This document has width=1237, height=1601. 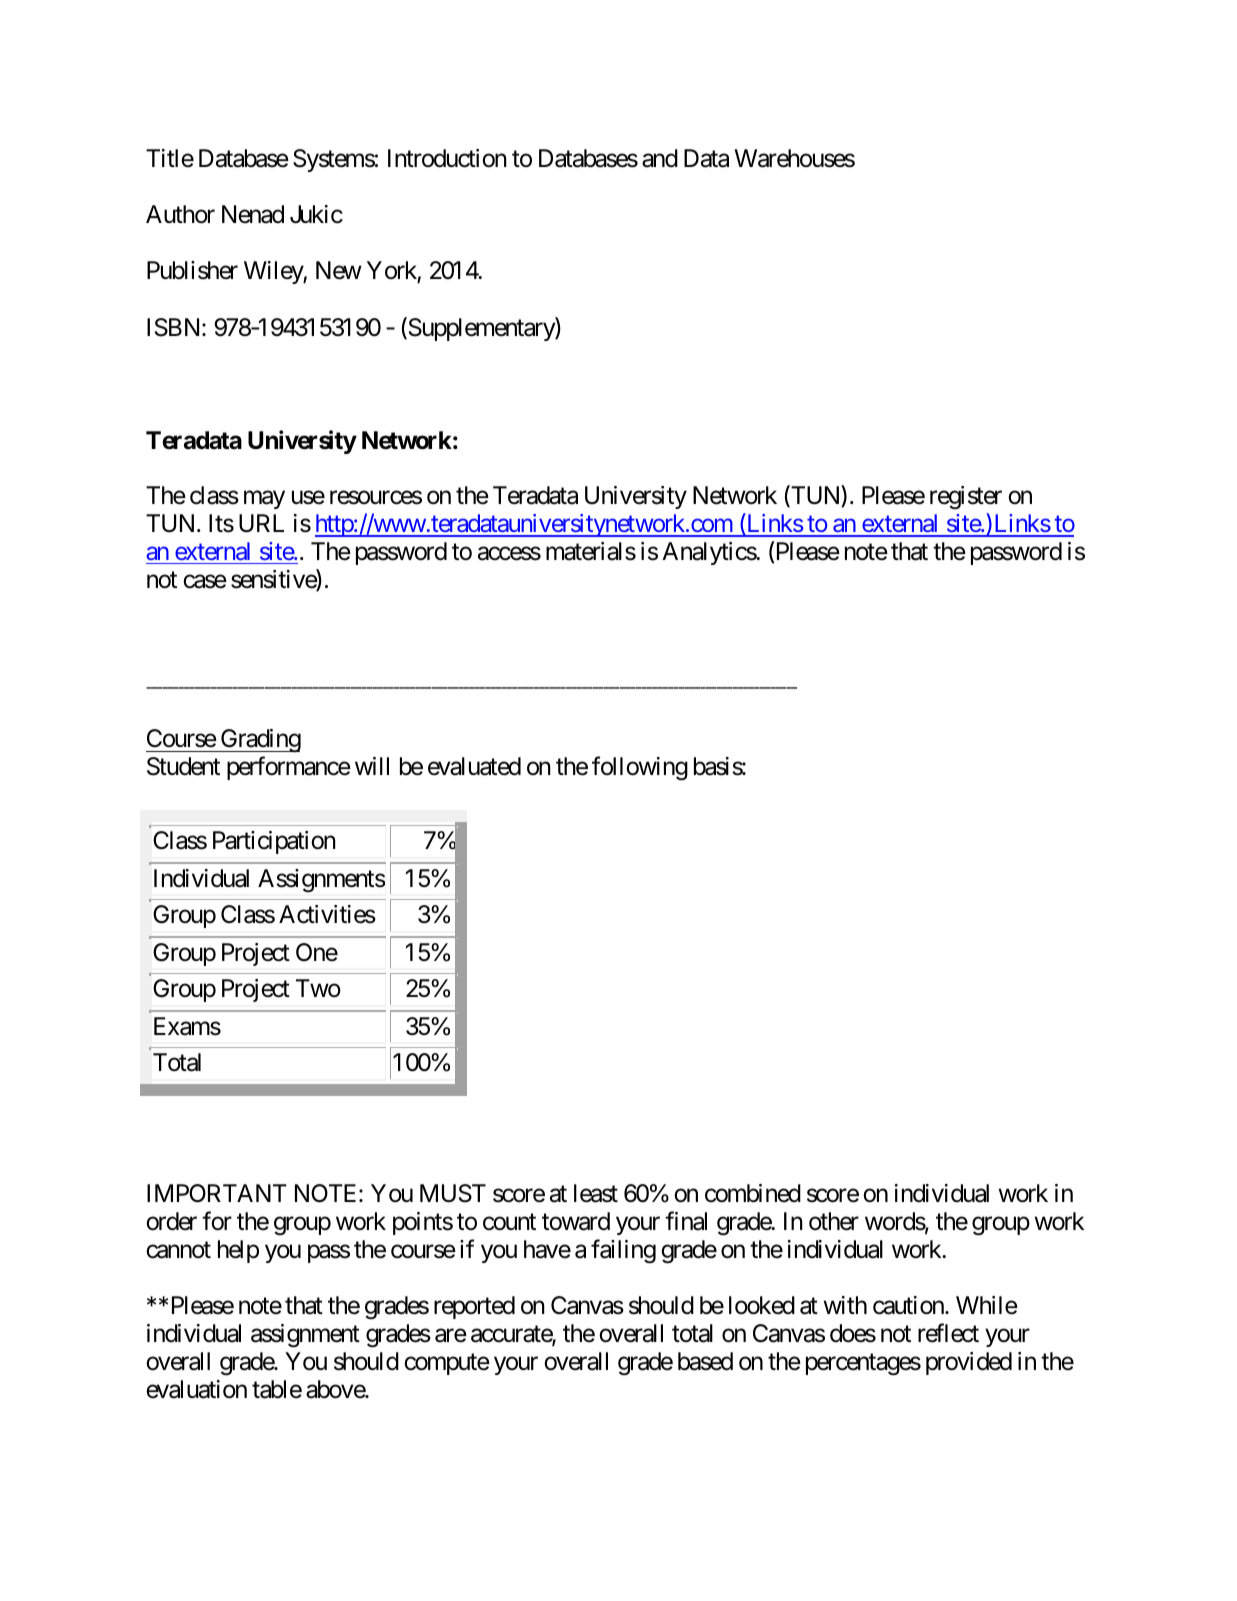 I want to click on Author, so click(x=180, y=214).
